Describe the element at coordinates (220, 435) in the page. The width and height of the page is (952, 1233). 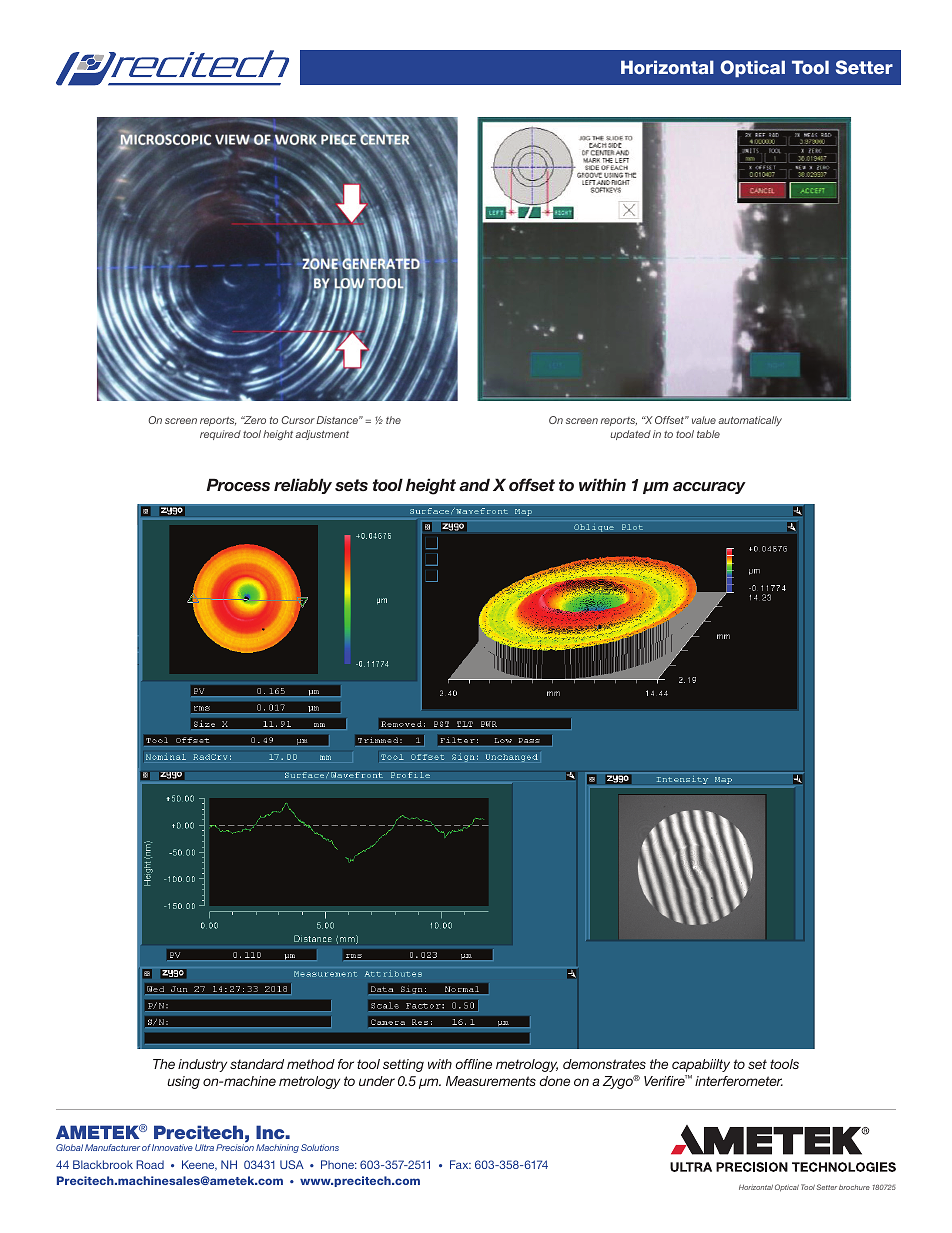
I see `required` at that location.
